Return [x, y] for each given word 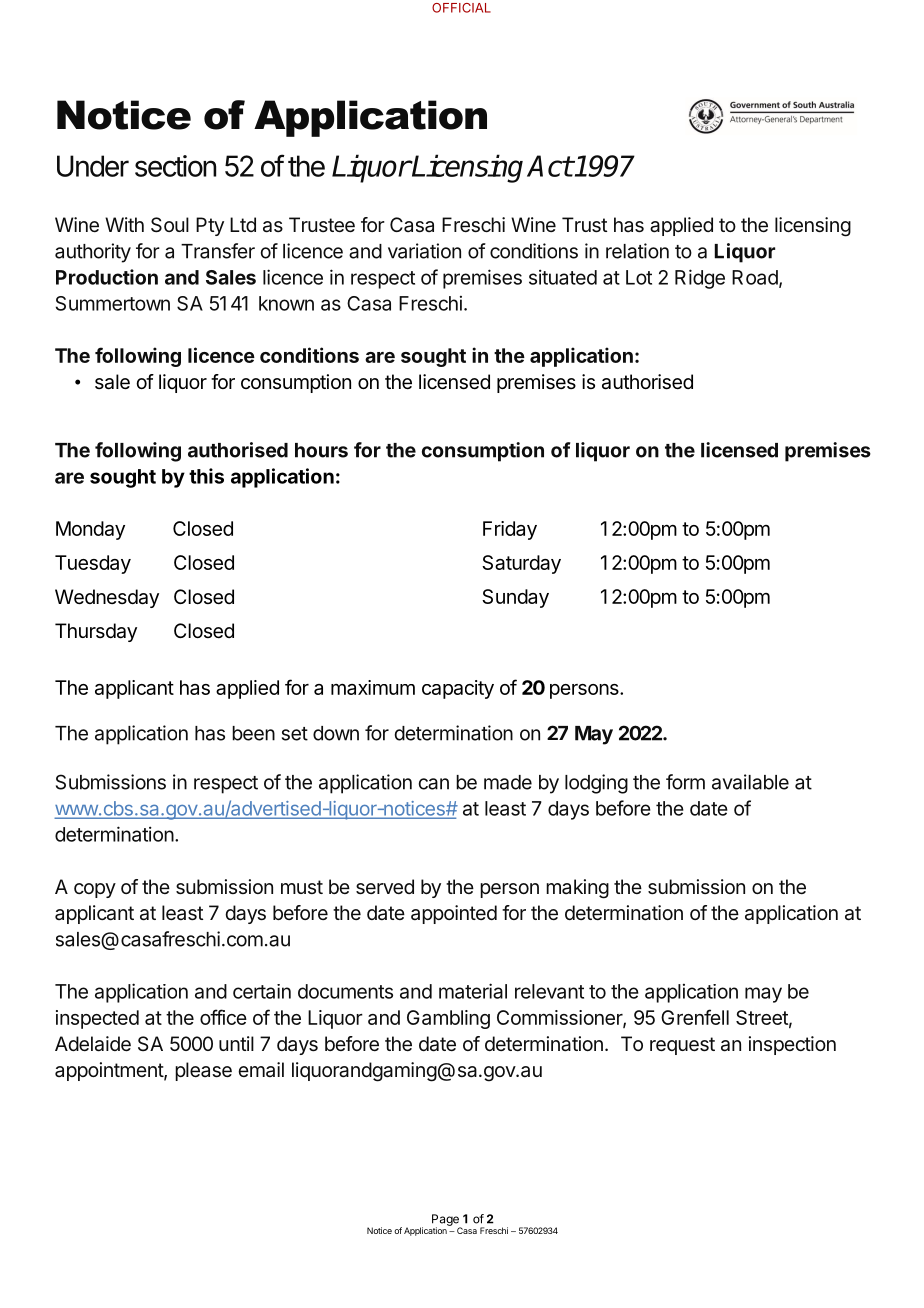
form [685, 782]
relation [637, 251]
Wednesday [107, 598]
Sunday [515, 598]
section [175, 166]
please [203, 1071]
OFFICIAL [461, 8]
